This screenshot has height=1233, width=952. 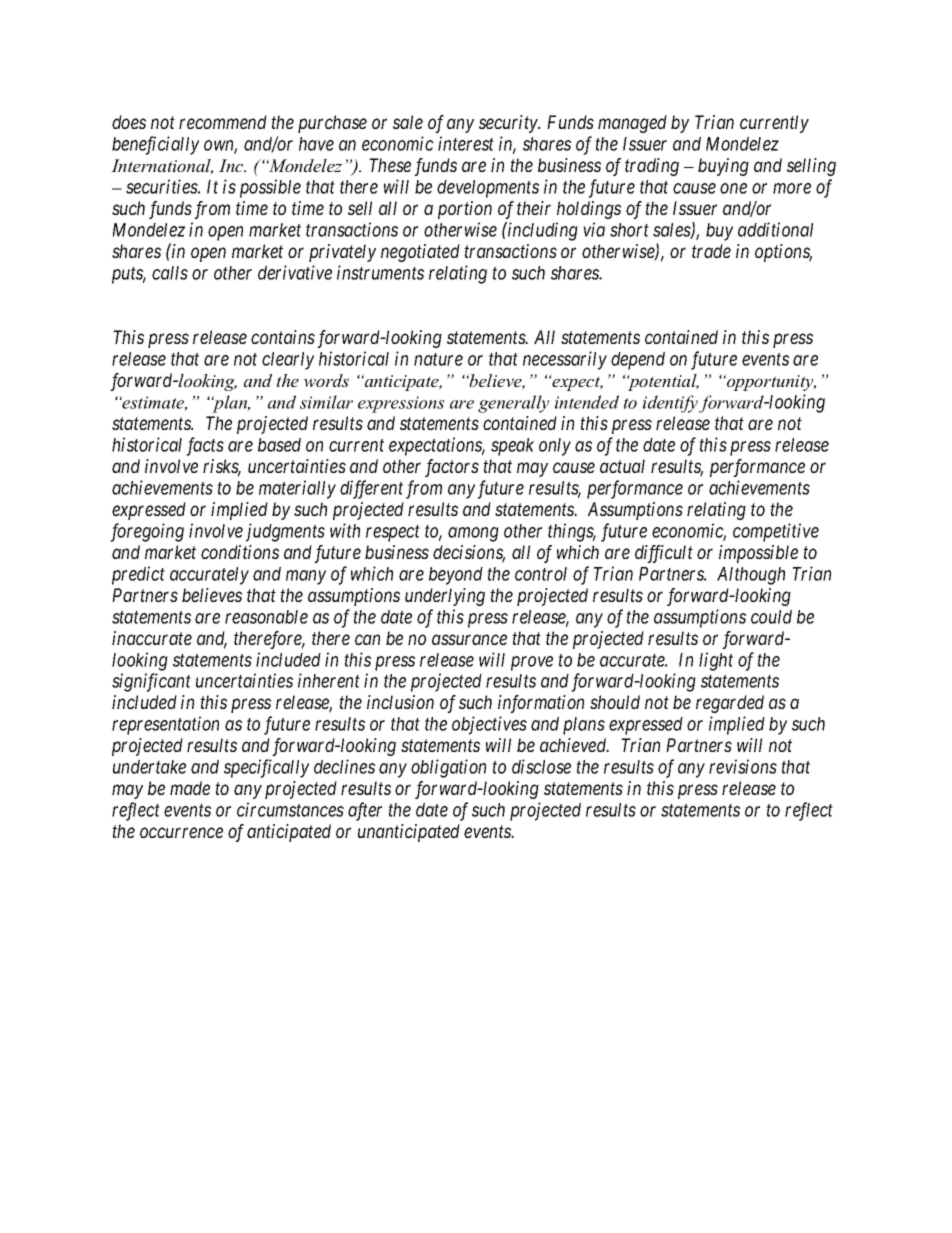 I want to click on recommend, so click(x=223, y=122).
